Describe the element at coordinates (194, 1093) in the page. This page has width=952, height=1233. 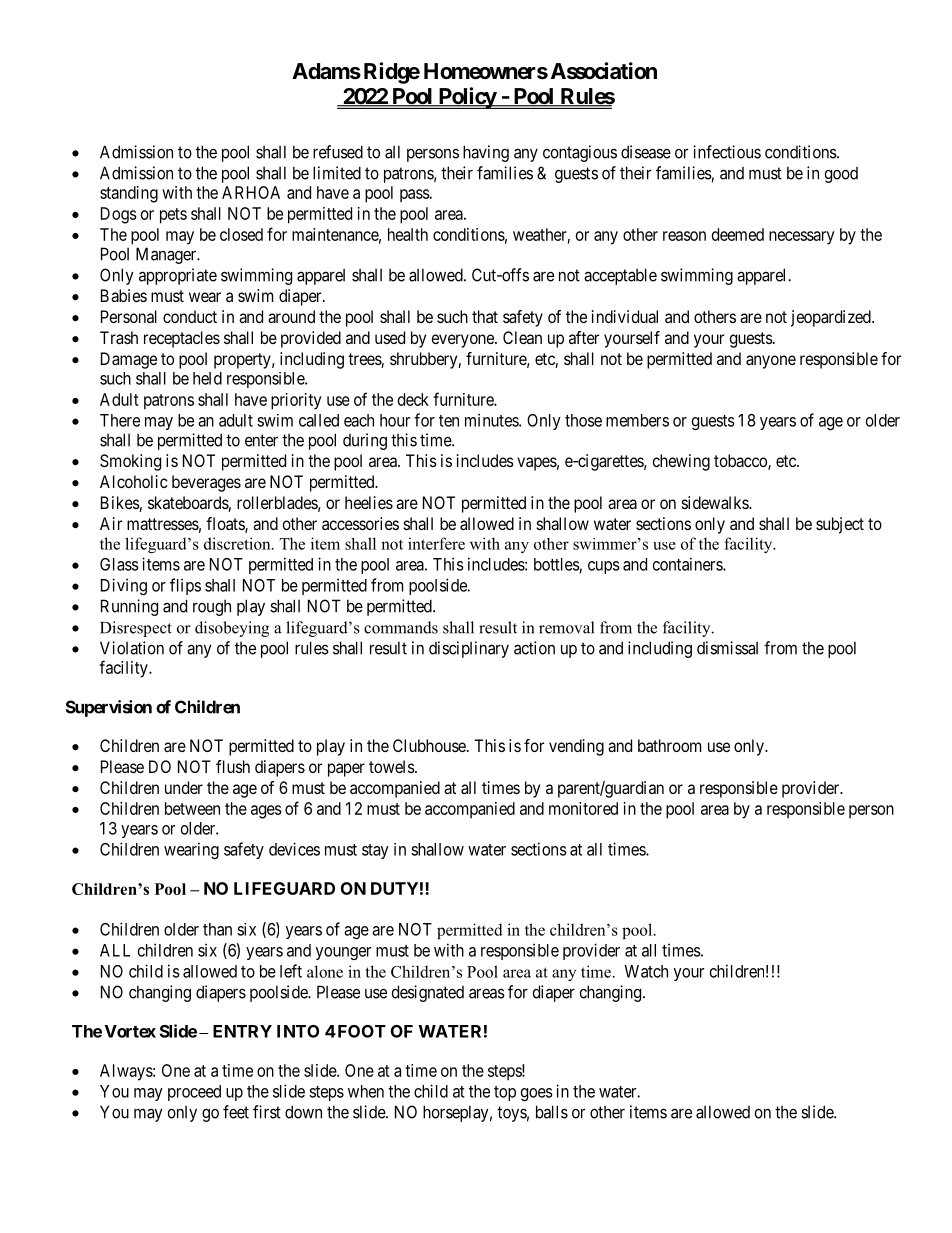
I see `proceed` at that location.
